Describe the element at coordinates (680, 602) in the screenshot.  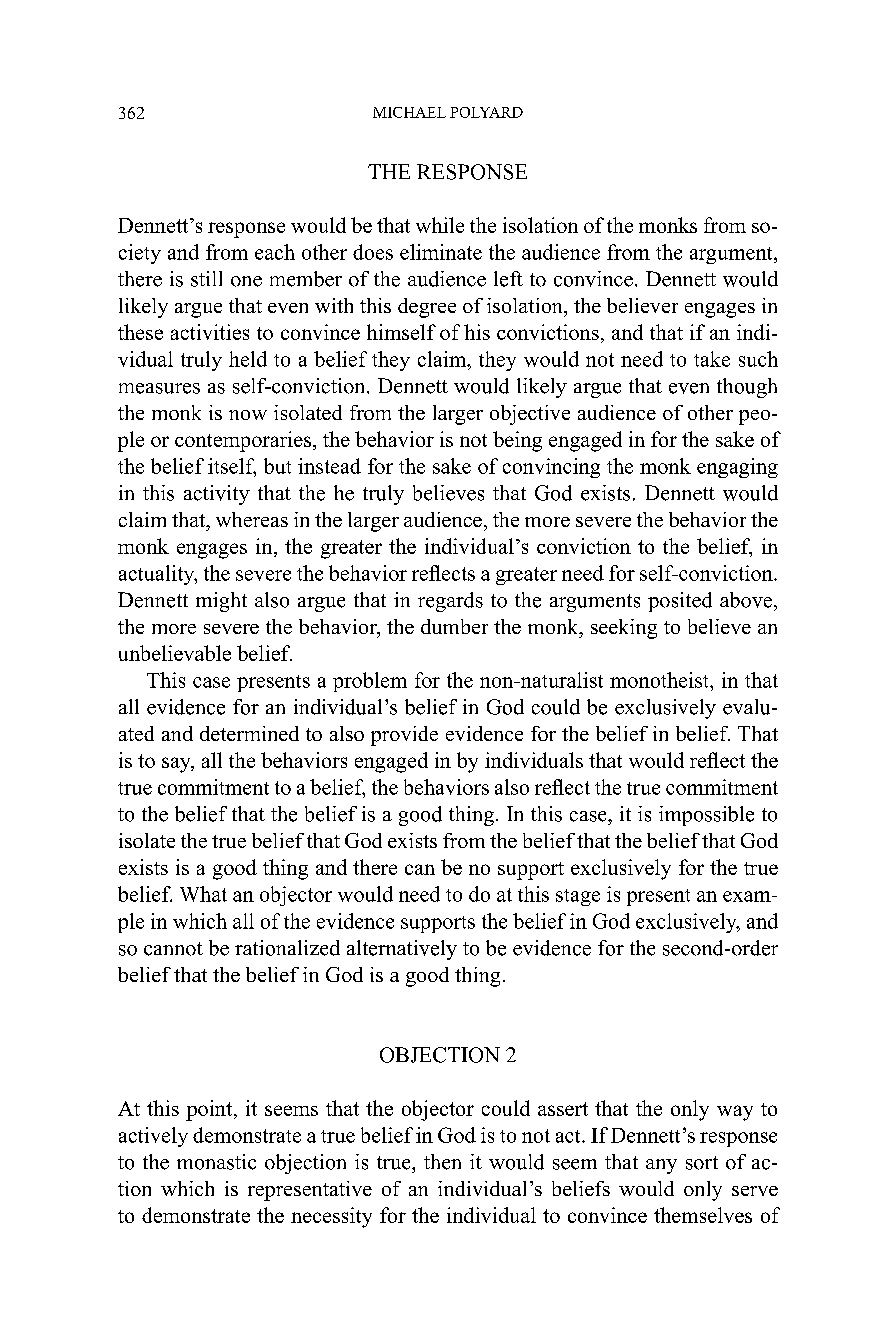
I see `posited` at that location.
